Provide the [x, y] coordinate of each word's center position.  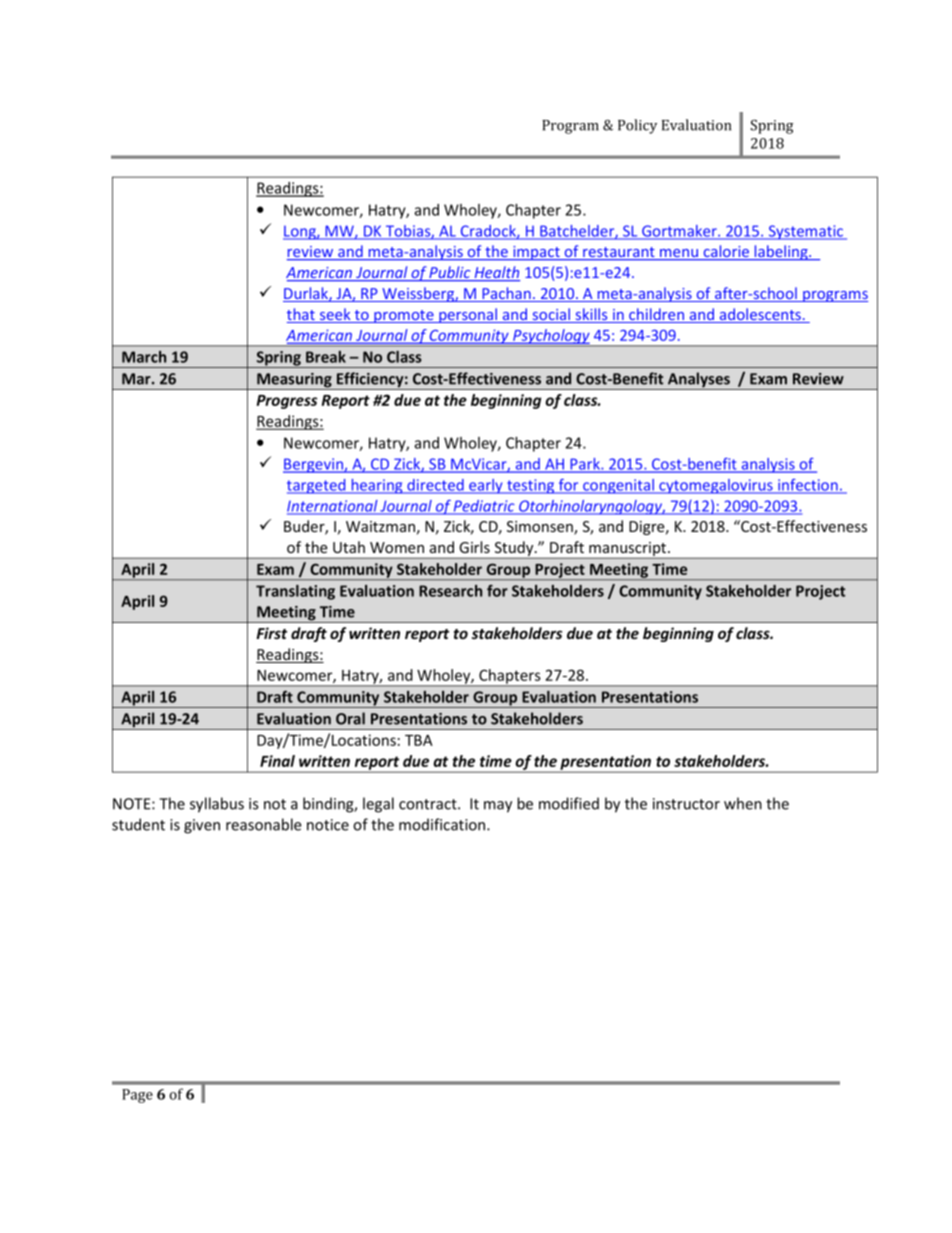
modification [443, 824]
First [271, 633]
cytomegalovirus [716, 486]
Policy [637, 126]
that [302, 315]
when [743, 803]
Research [450, 591]
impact [536, 253]
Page [137, 1096]
